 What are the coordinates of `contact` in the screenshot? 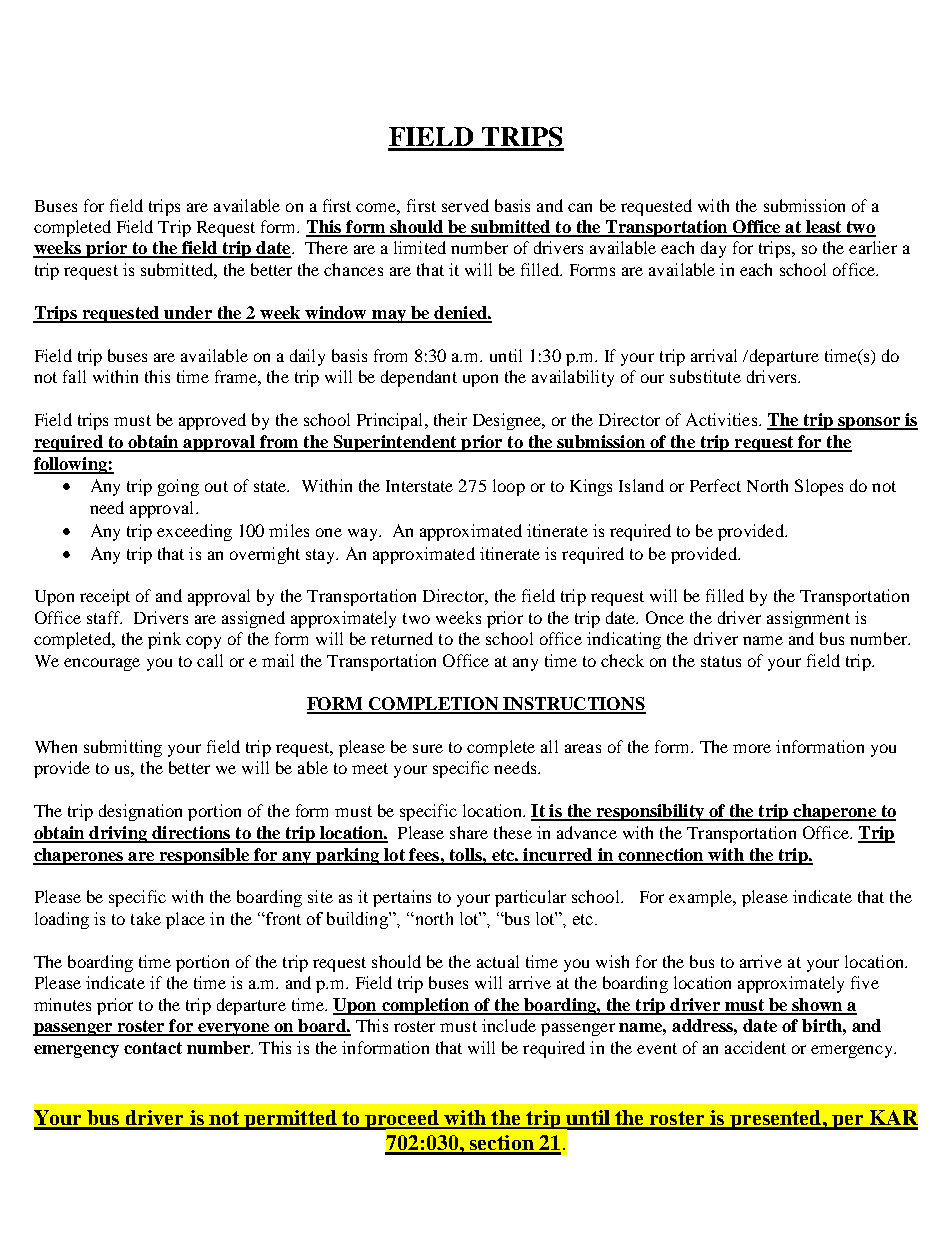 It's located at (153, 1048).
